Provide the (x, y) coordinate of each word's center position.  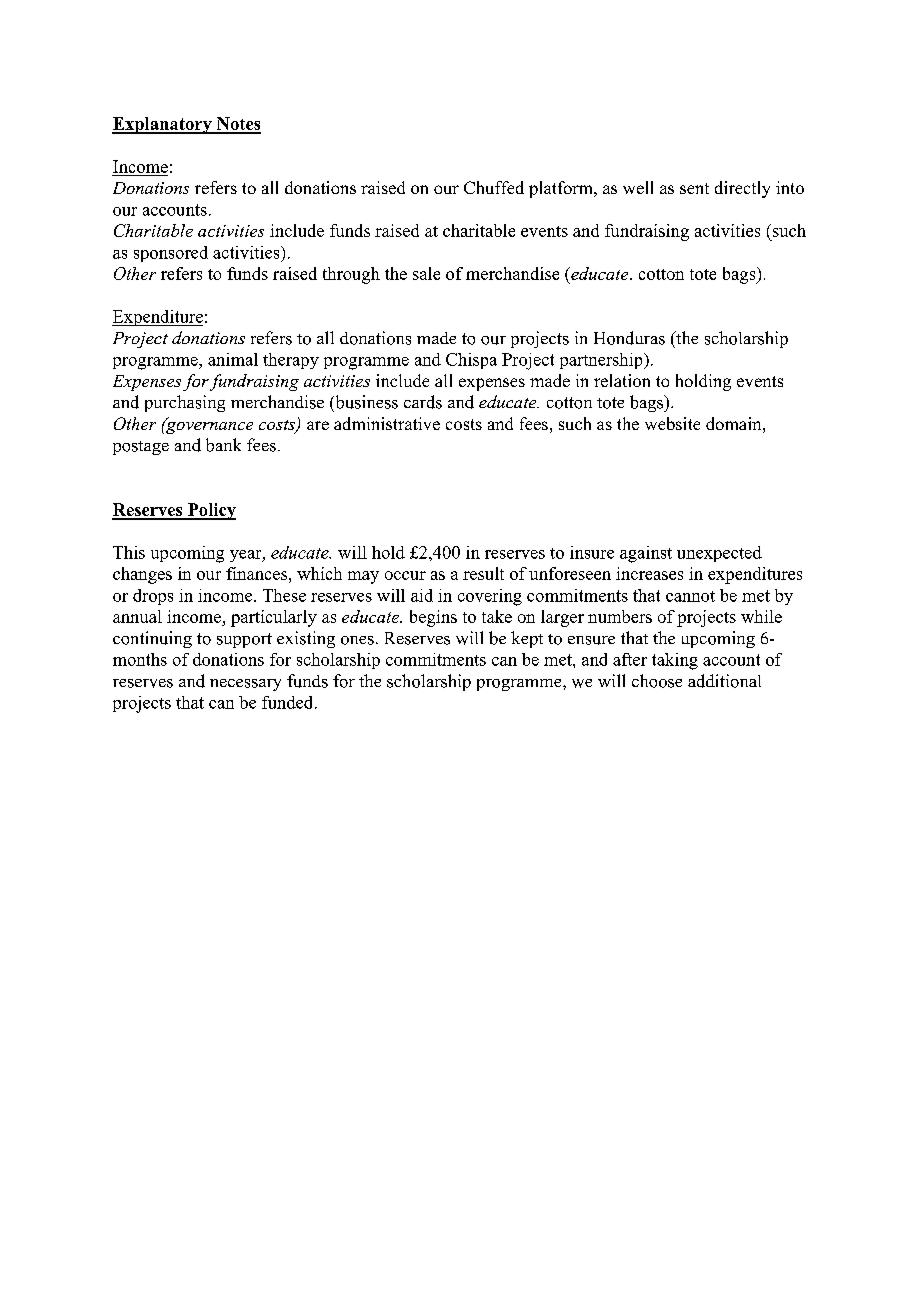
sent (694, 188)
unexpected (719, 554)
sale (426, 273)
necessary (245, 685)
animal (233, 359)
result (483, 573)
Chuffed (494, 187)
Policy (210, 511)
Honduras (629, 338)
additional (724, 681)
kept (527, 639)
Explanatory (163, 125)
